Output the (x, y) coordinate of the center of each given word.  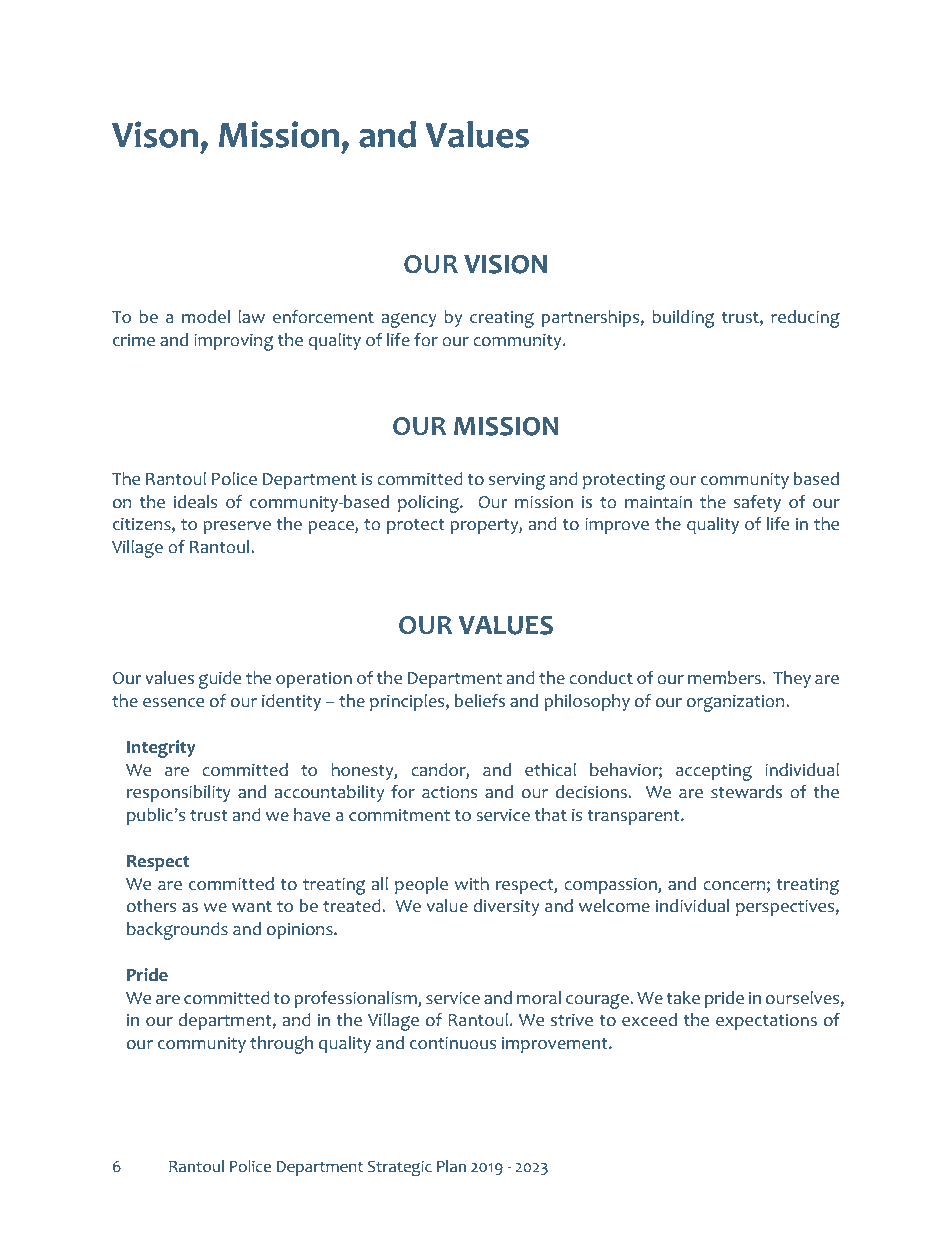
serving (517, 481)
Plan (451, 1166)
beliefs (480, 700)
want (252, 906)
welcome (614, 906)
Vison (155, 134)
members (725, 678)
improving (233, 342)
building (683, 319)
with (472, 883)
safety (757, 503)
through (281, 1045)
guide (220, 680)
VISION (505, 264)
